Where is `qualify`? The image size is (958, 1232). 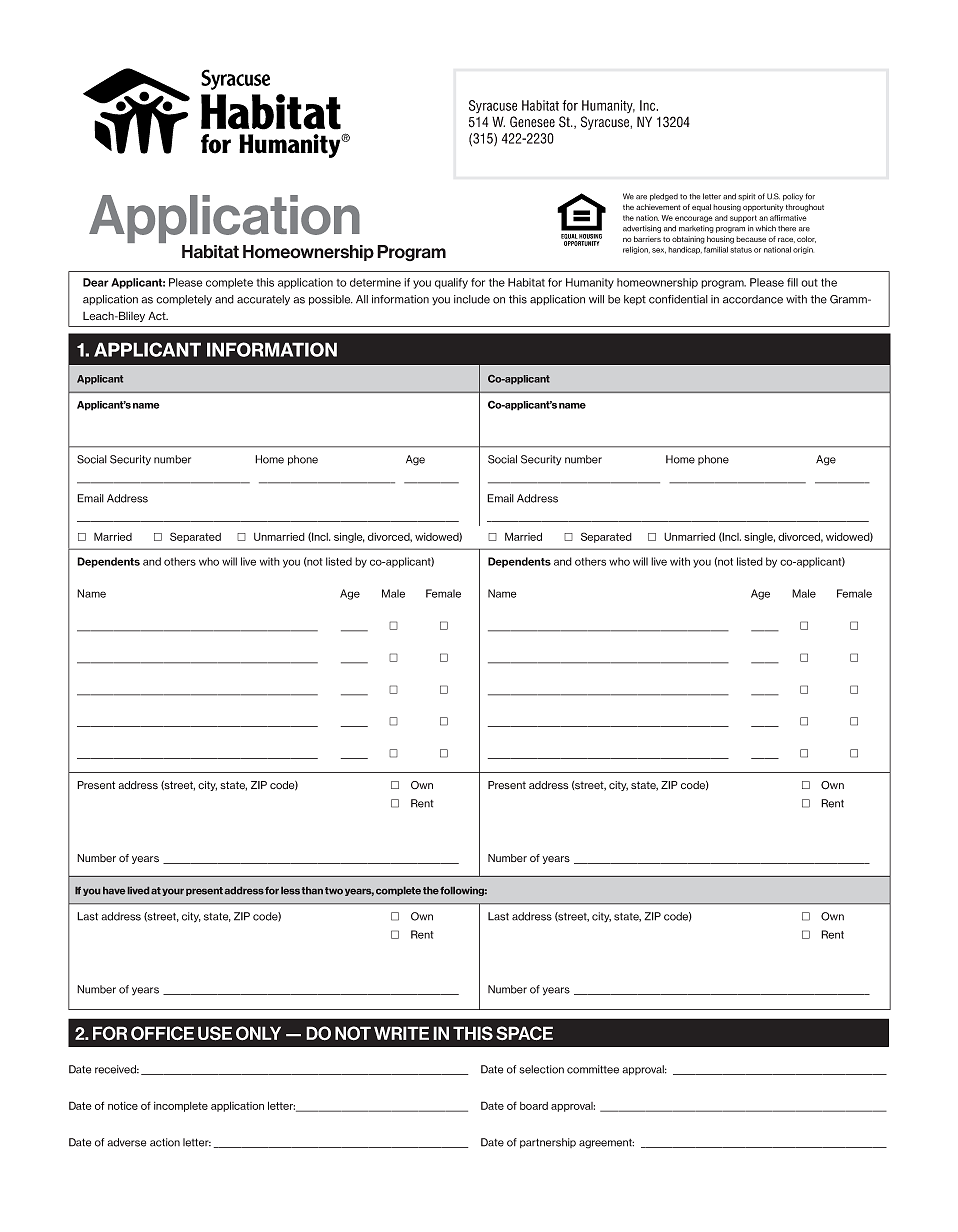
qualify is located at coordinates (451, 283).
